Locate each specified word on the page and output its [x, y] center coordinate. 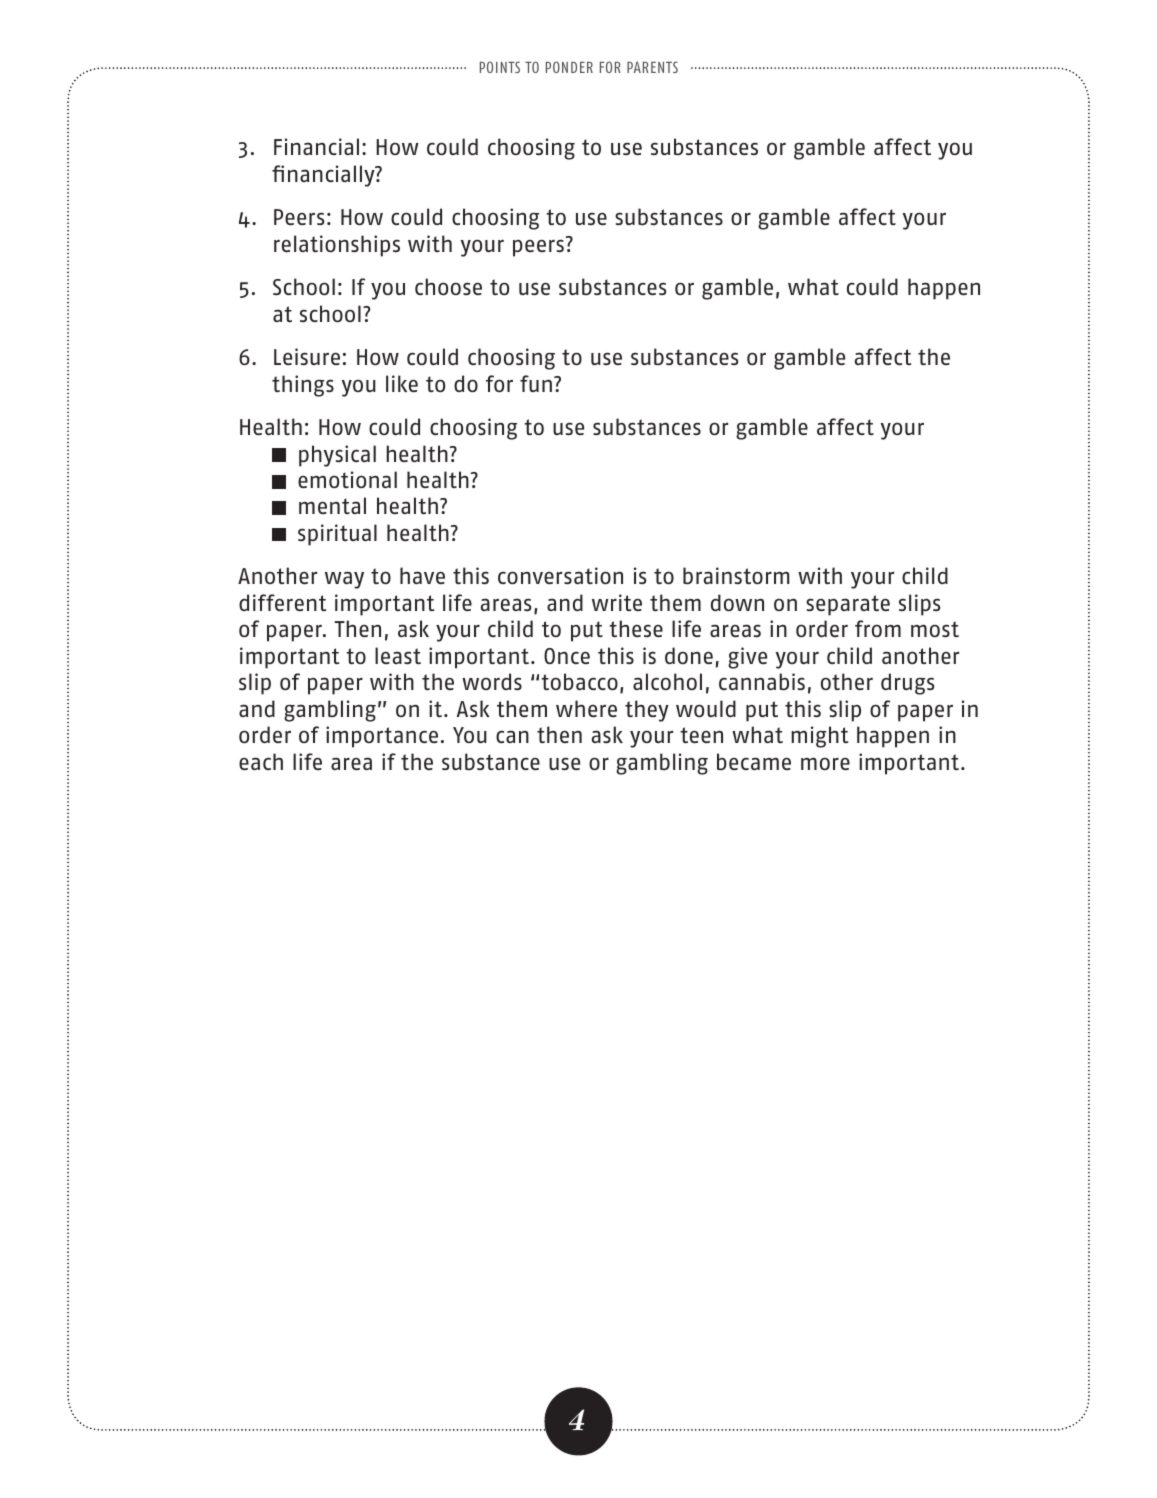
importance [382, 737]
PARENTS [652, 67]
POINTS [500, 67]
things [303, 386]
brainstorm [736, 575]
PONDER [569, 67]
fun [537, 383]
